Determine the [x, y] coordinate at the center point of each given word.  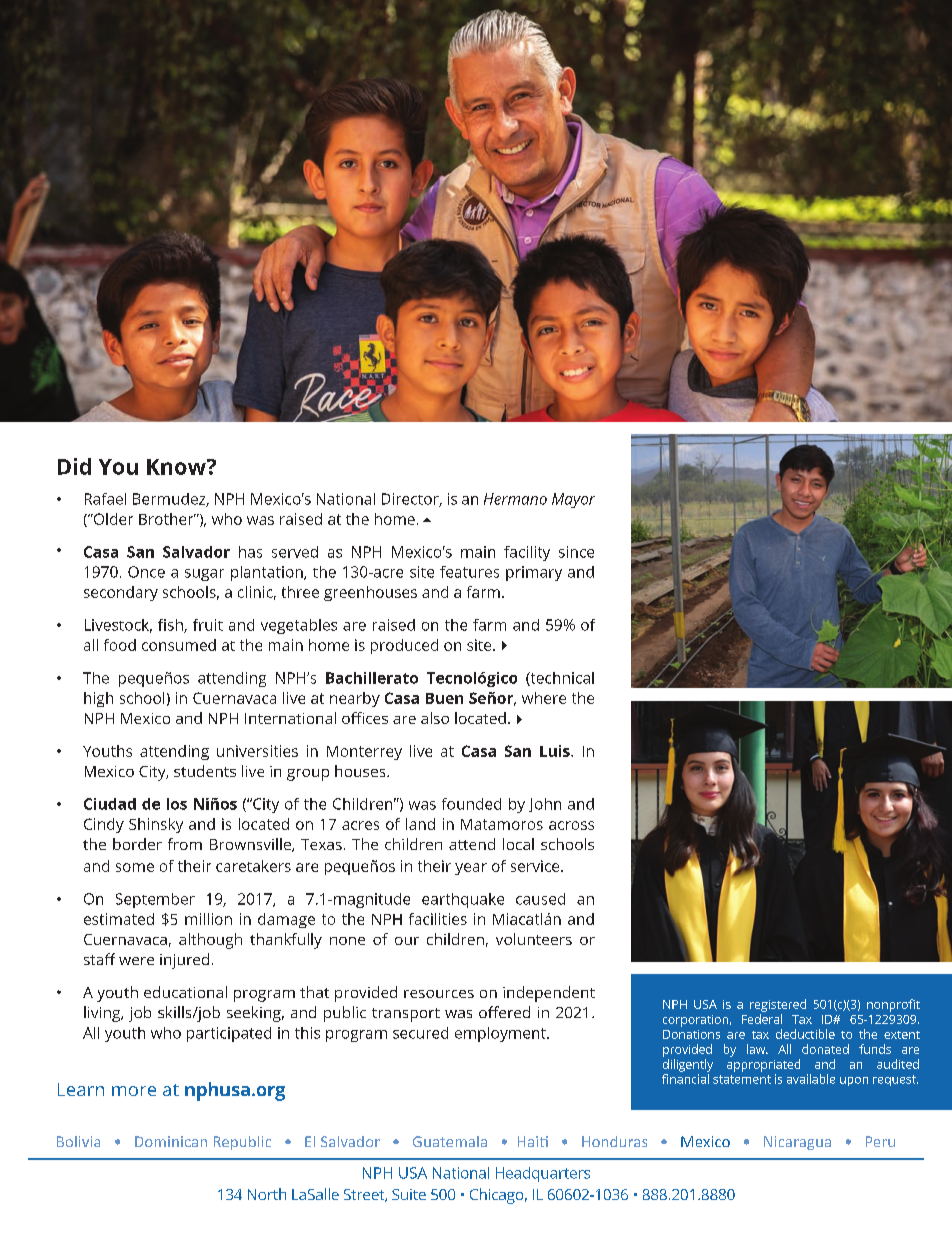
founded [471, 804]
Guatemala [450, 1141]
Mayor [573, 500]
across [571, 825]
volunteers [534, 939]
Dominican [171, 1141]
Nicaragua [797, 1143]
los [177, 804]
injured [184, 961]
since [576, 552]
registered [778, 1005]
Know [177, 467]
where [544, 698]
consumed [179, 645]
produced [404, 646]
